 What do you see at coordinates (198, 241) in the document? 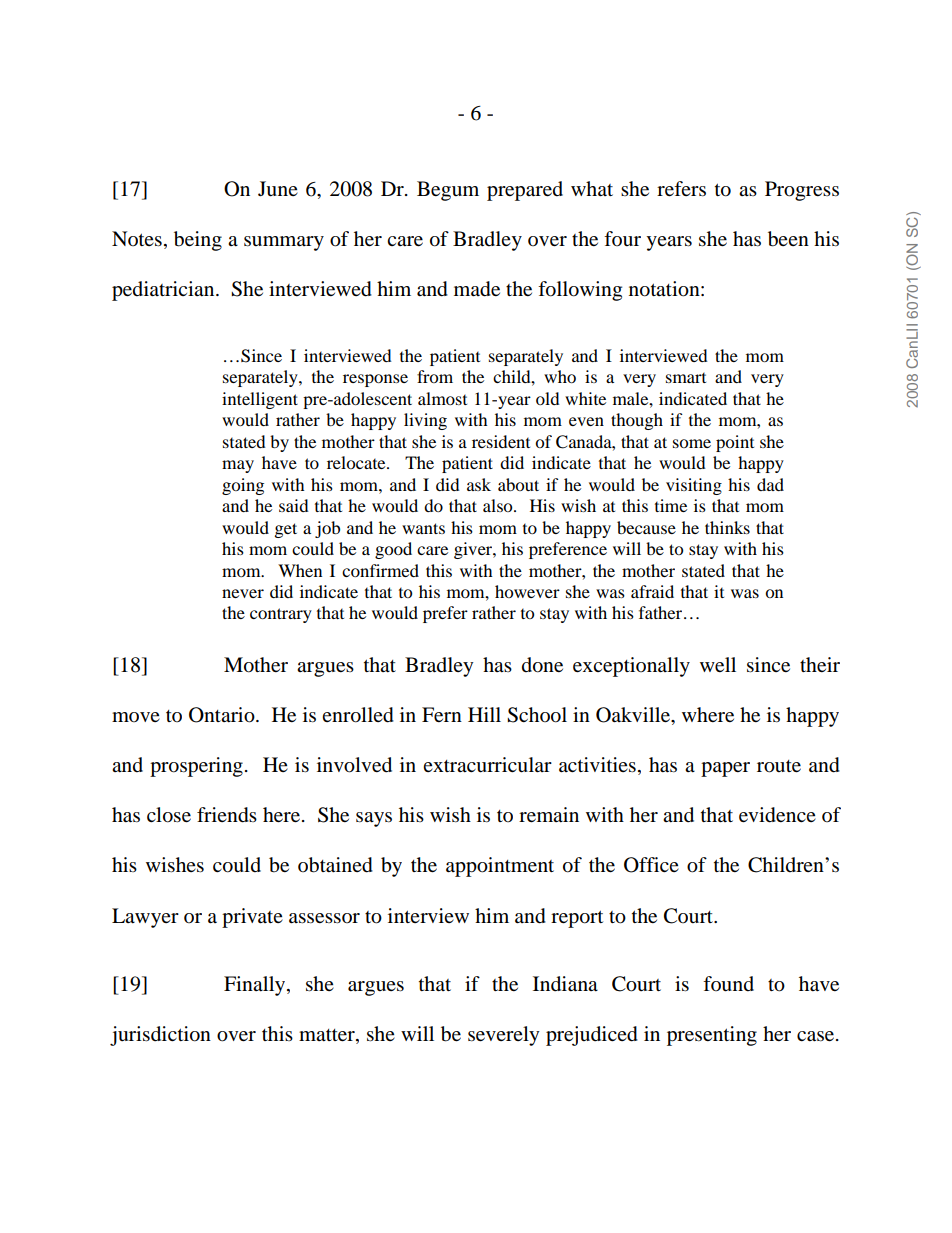
I see `being` at bounding box center [198, 241].
